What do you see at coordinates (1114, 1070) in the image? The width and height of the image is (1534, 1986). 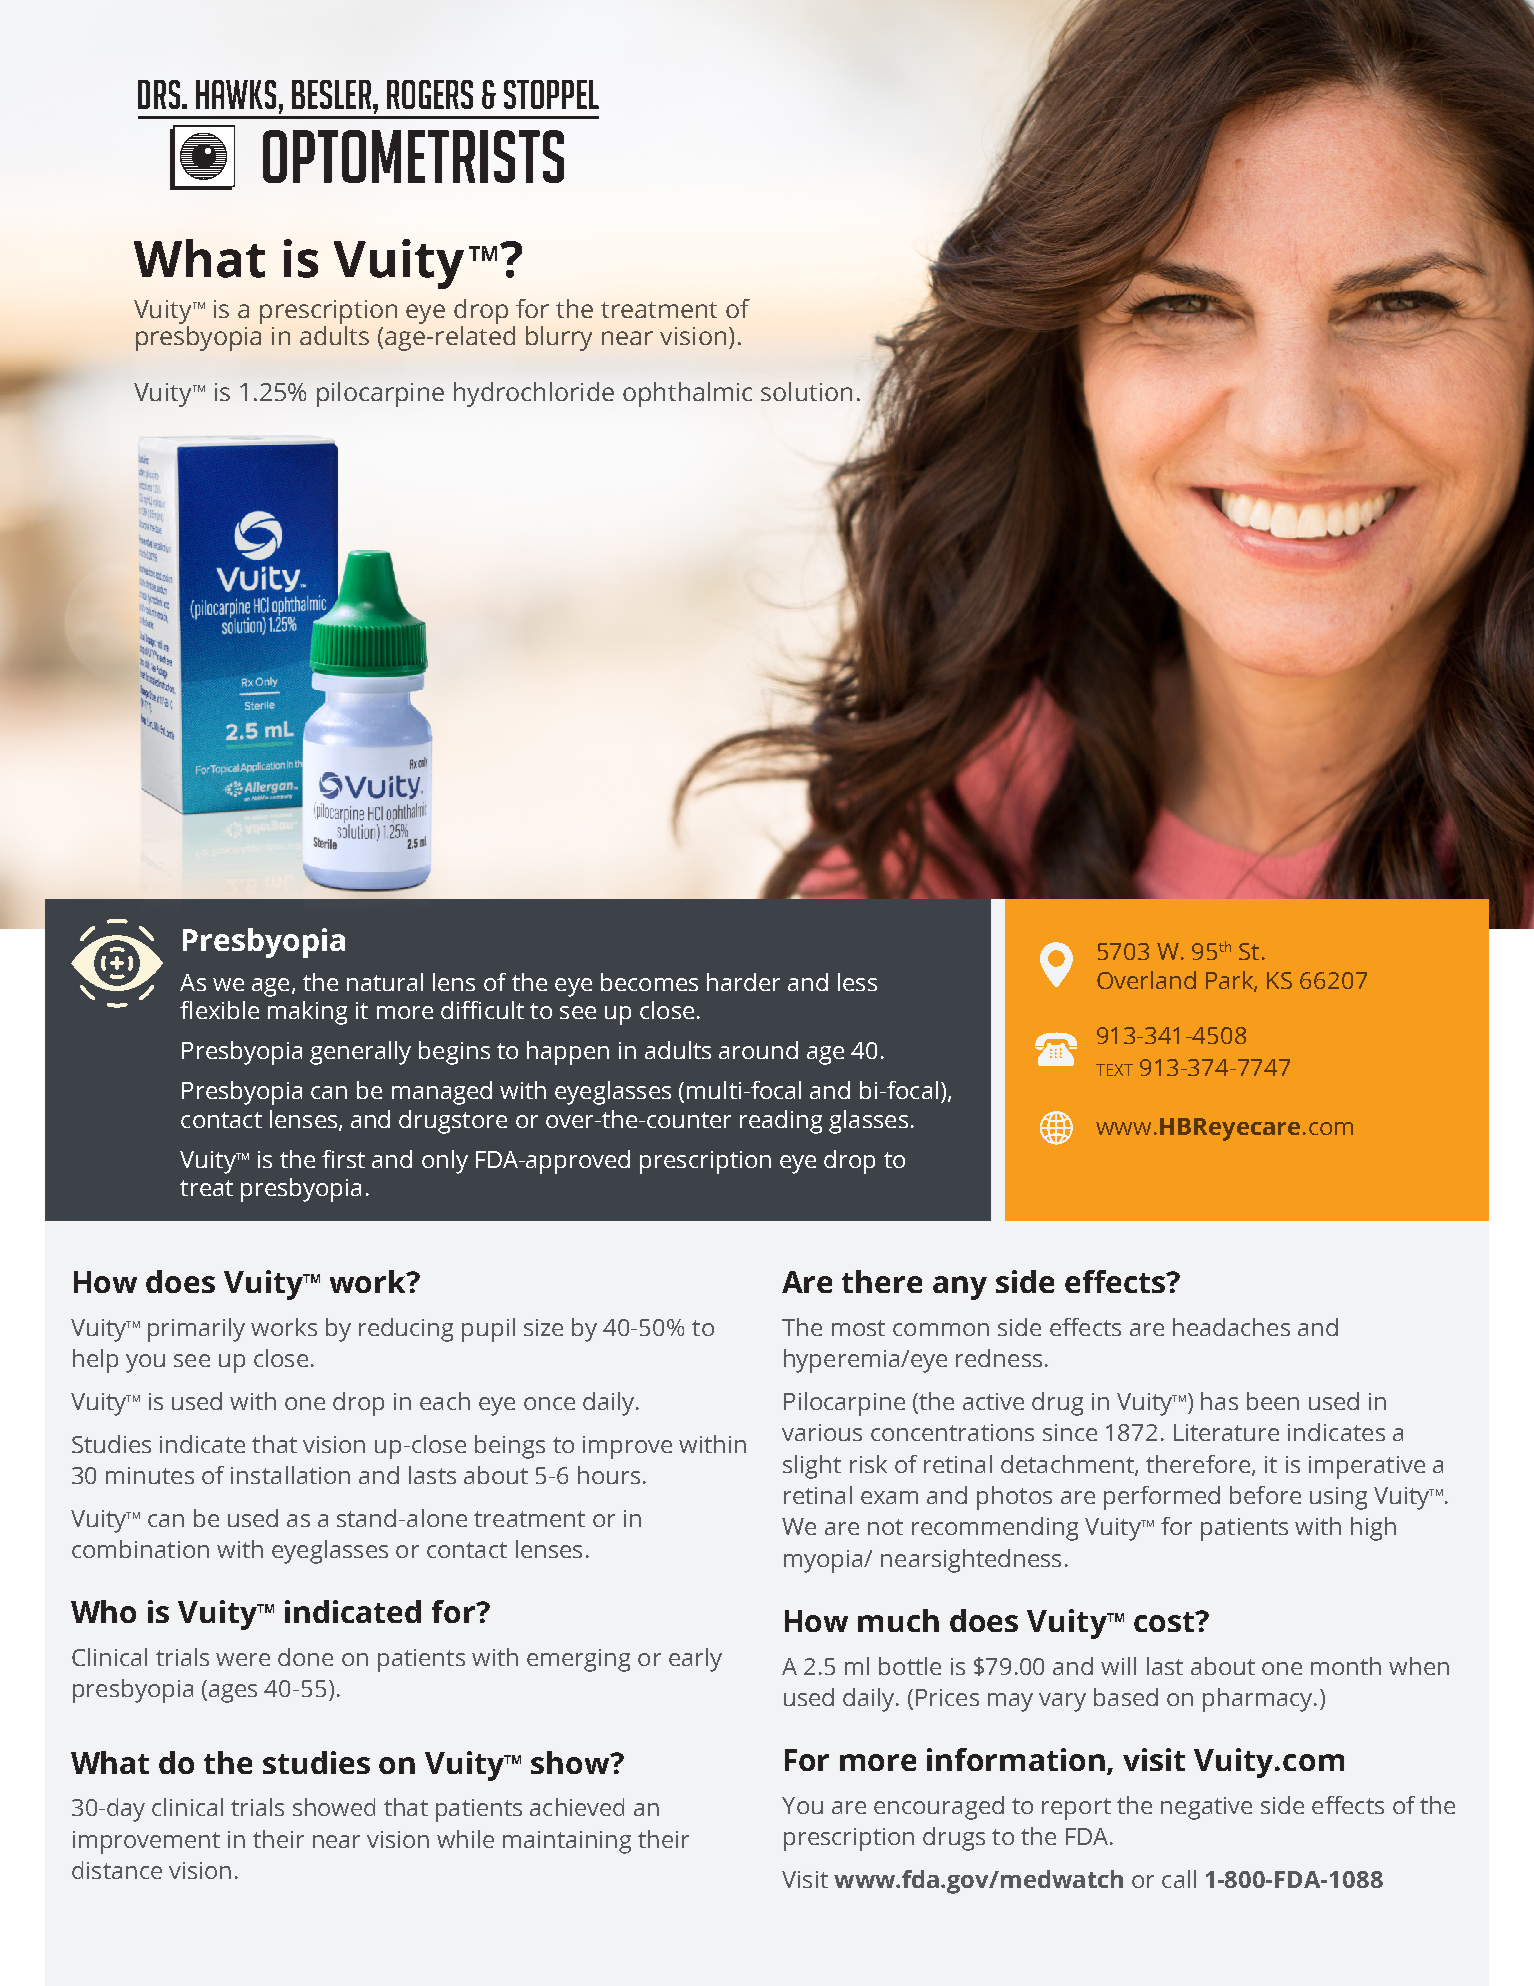 I see `text` at bounding box center [1114, 1070].
